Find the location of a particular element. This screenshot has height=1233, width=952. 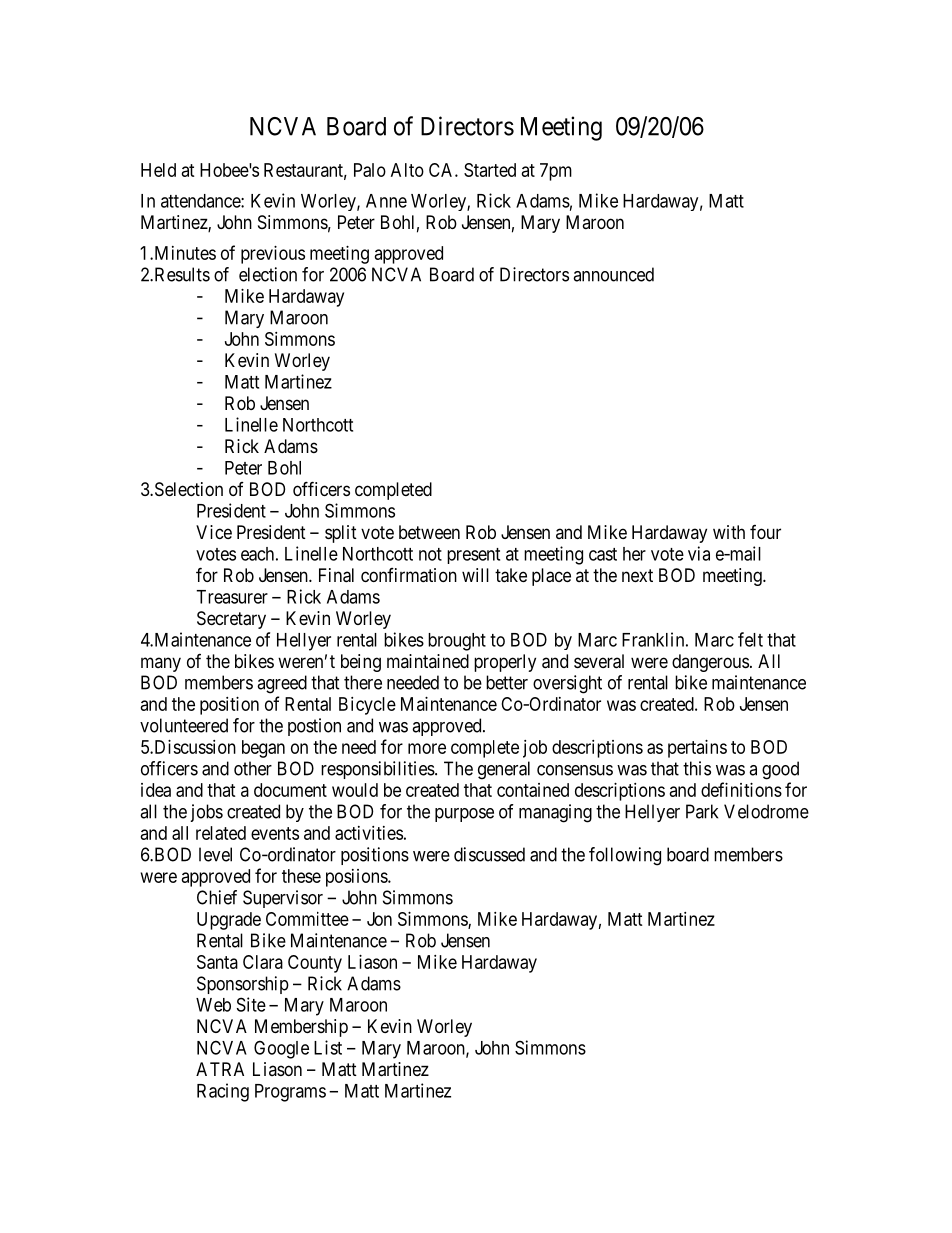

Started is located at coordinates (490, 170).
